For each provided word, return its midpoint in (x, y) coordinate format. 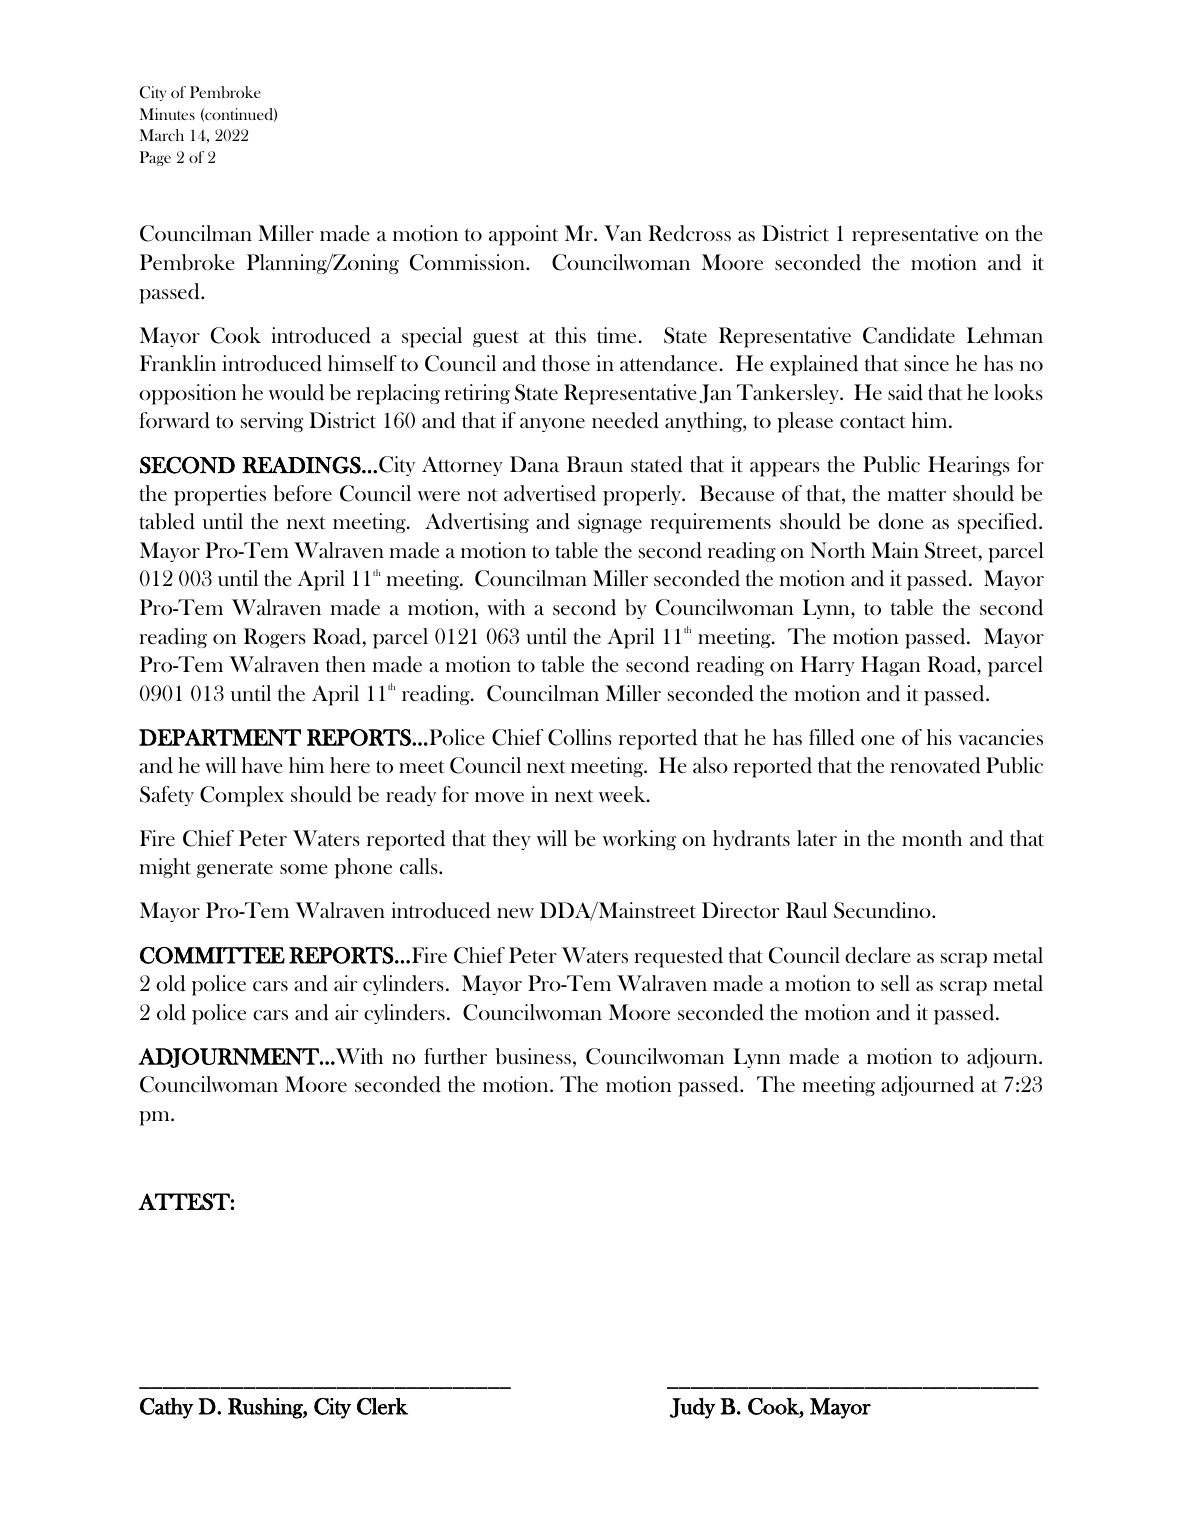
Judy (692, 1408)
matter (916, 494)
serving (272, 422)
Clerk (382, 1406)
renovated (935, 765)
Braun (595, 464)
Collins (580, 737)
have (262, 765)
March (162, 135)
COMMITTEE (212, 955)
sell (895, 983)
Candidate (909, 335)
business (533, 1056)
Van (623, 233)
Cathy (166, 1408)
